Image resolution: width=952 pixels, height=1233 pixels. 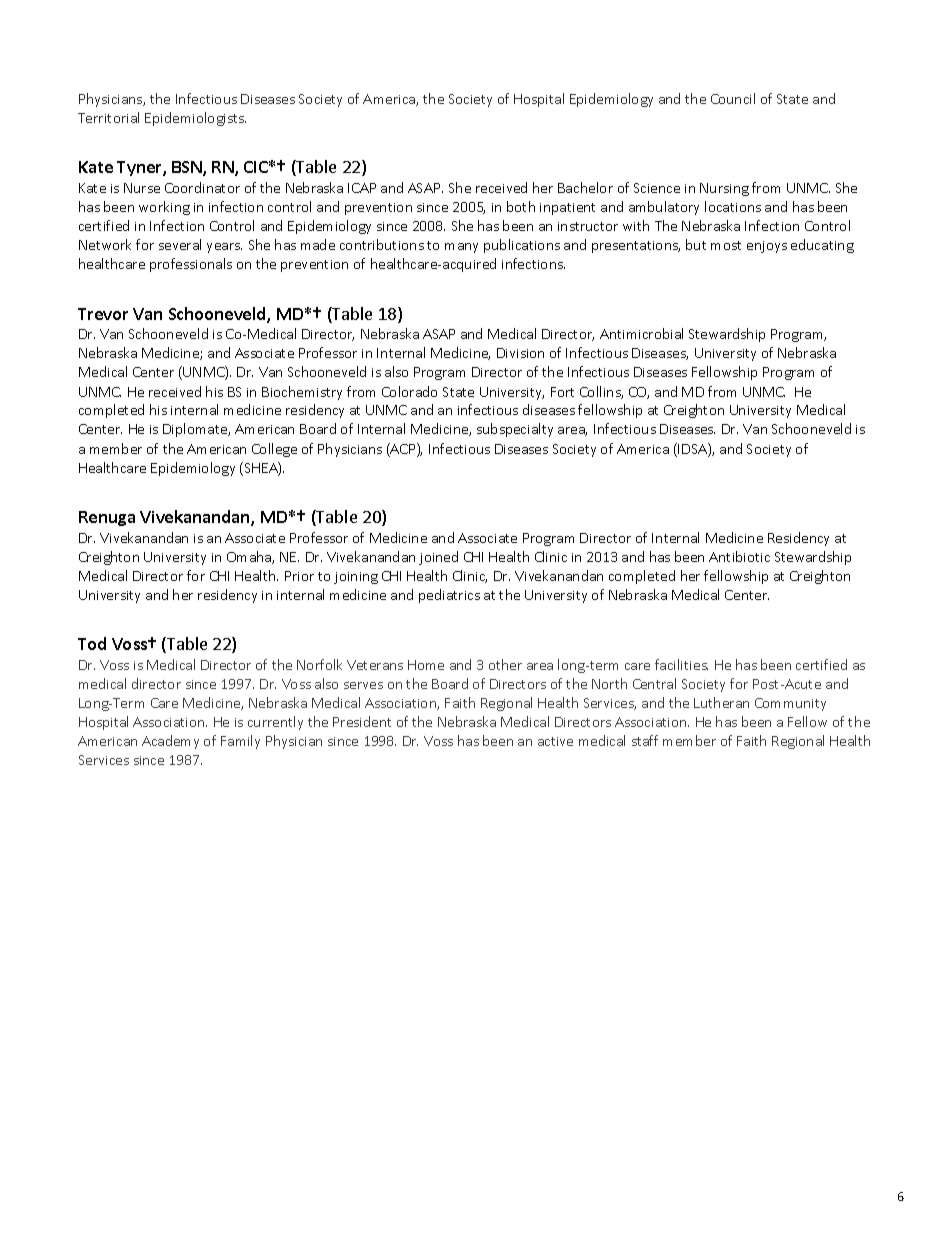 What do you see at coordinates (562, 392) in the page?
I see `Fort` at bounding box center [562, 392].
